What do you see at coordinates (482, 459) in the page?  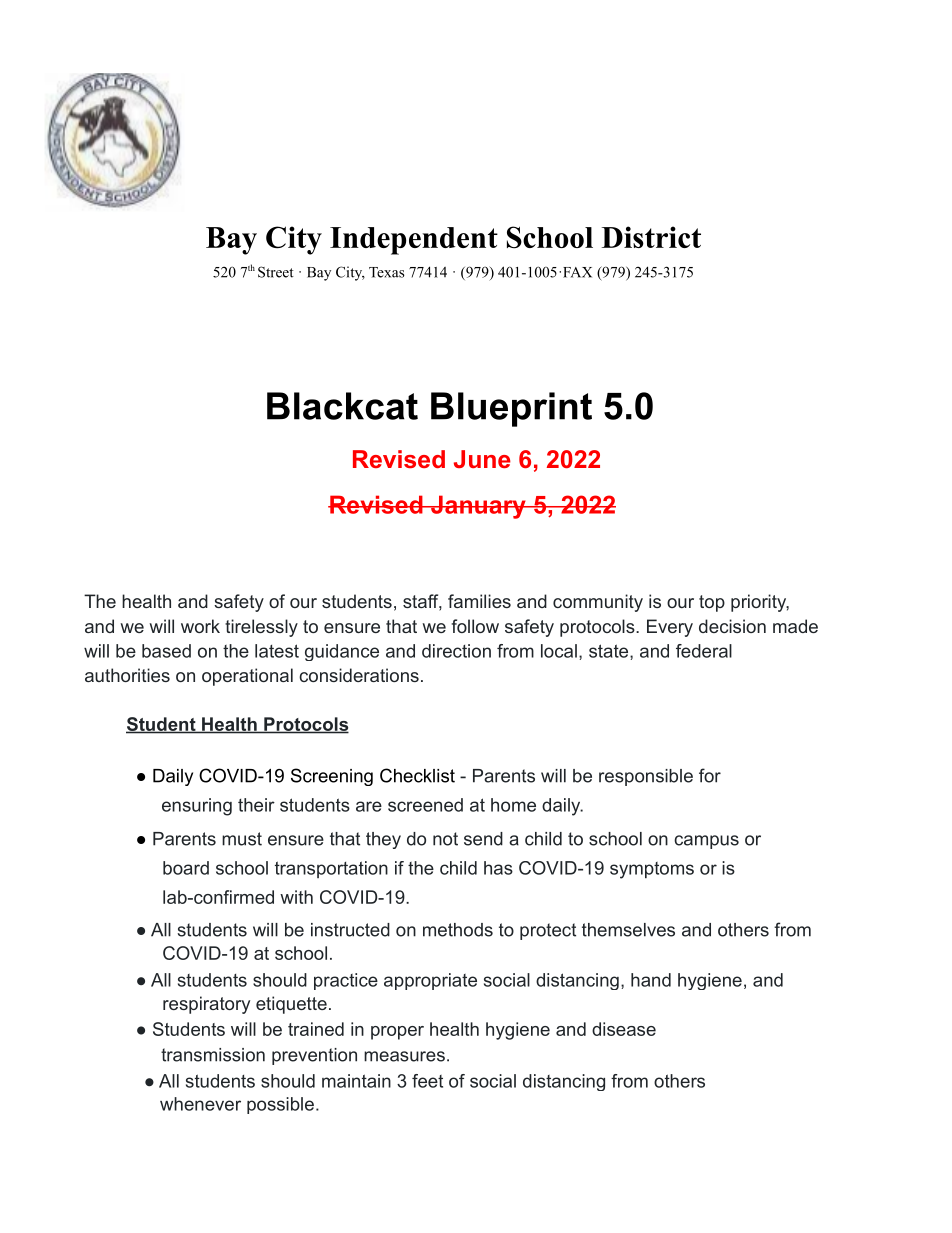 I see `June` at bounding box center [482, 459].
